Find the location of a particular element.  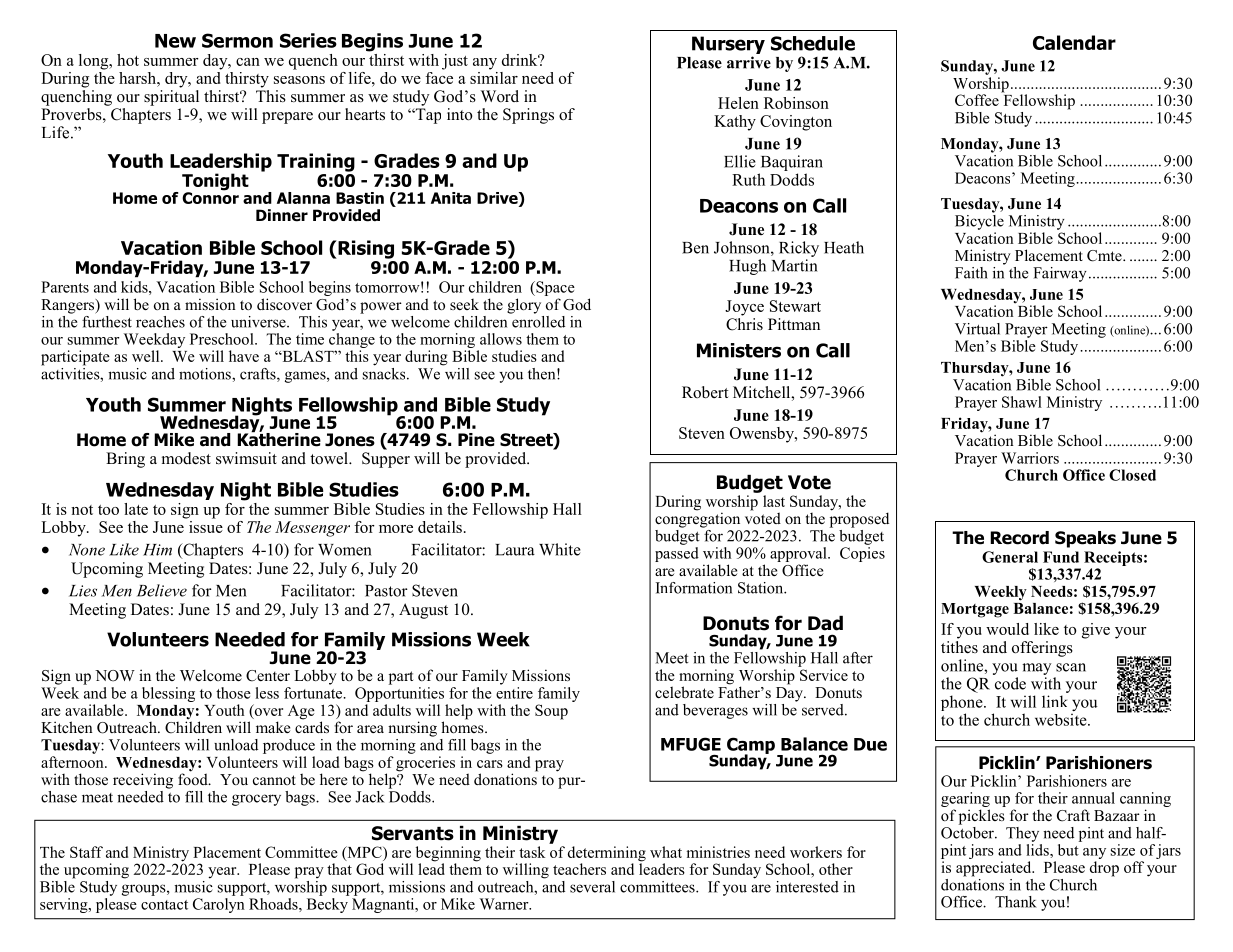

similar is located at coordinates (494, 76).
